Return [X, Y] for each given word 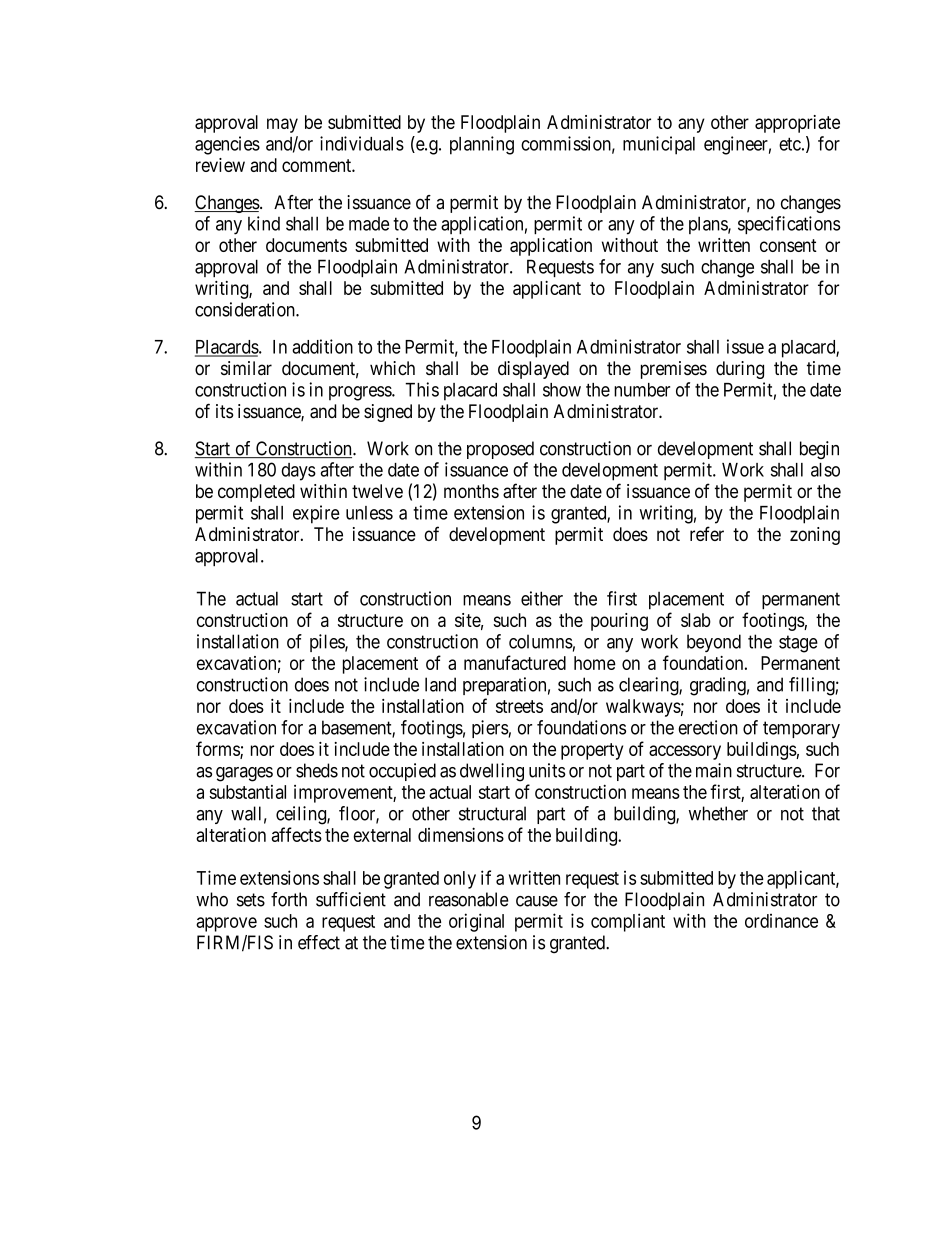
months [471, 491]
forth [289, 899]
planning [482, 145]
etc [790, 144]
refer [707, 533]
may [282, 125]
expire [316, 514]
